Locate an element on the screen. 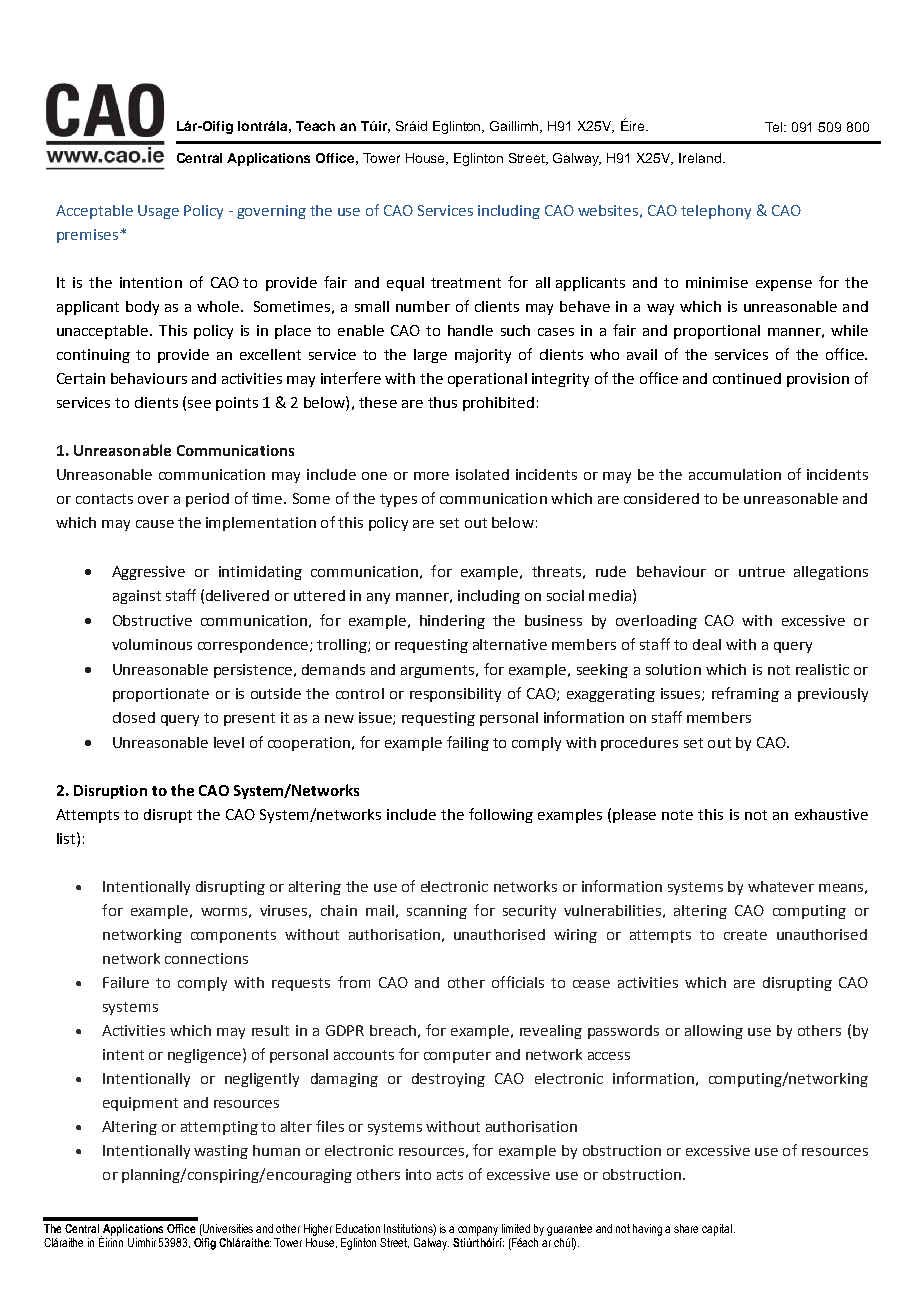  capital is located at coordinates (717, 1230).
